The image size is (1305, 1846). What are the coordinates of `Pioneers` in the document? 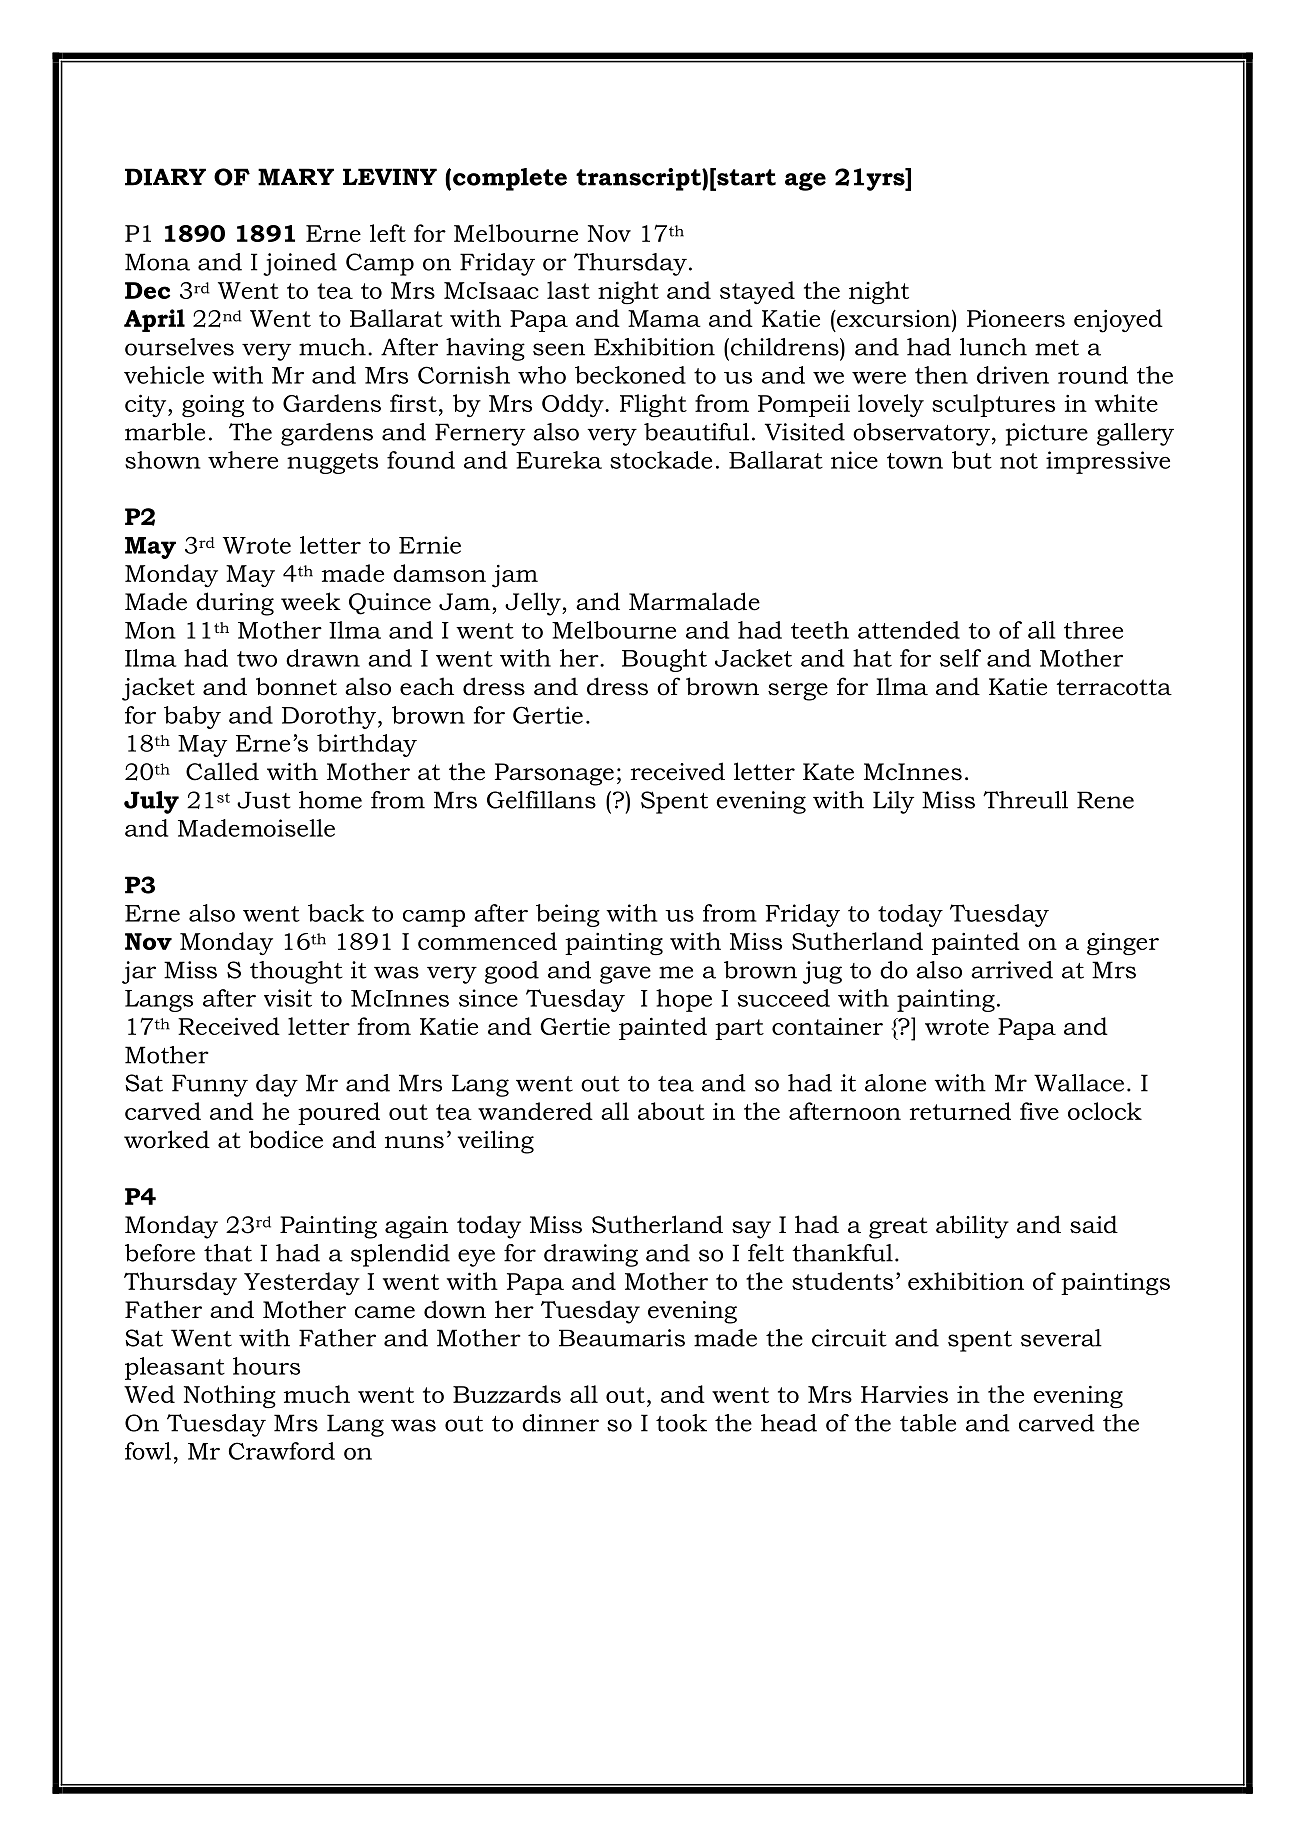 It's located at (1016, 318).
